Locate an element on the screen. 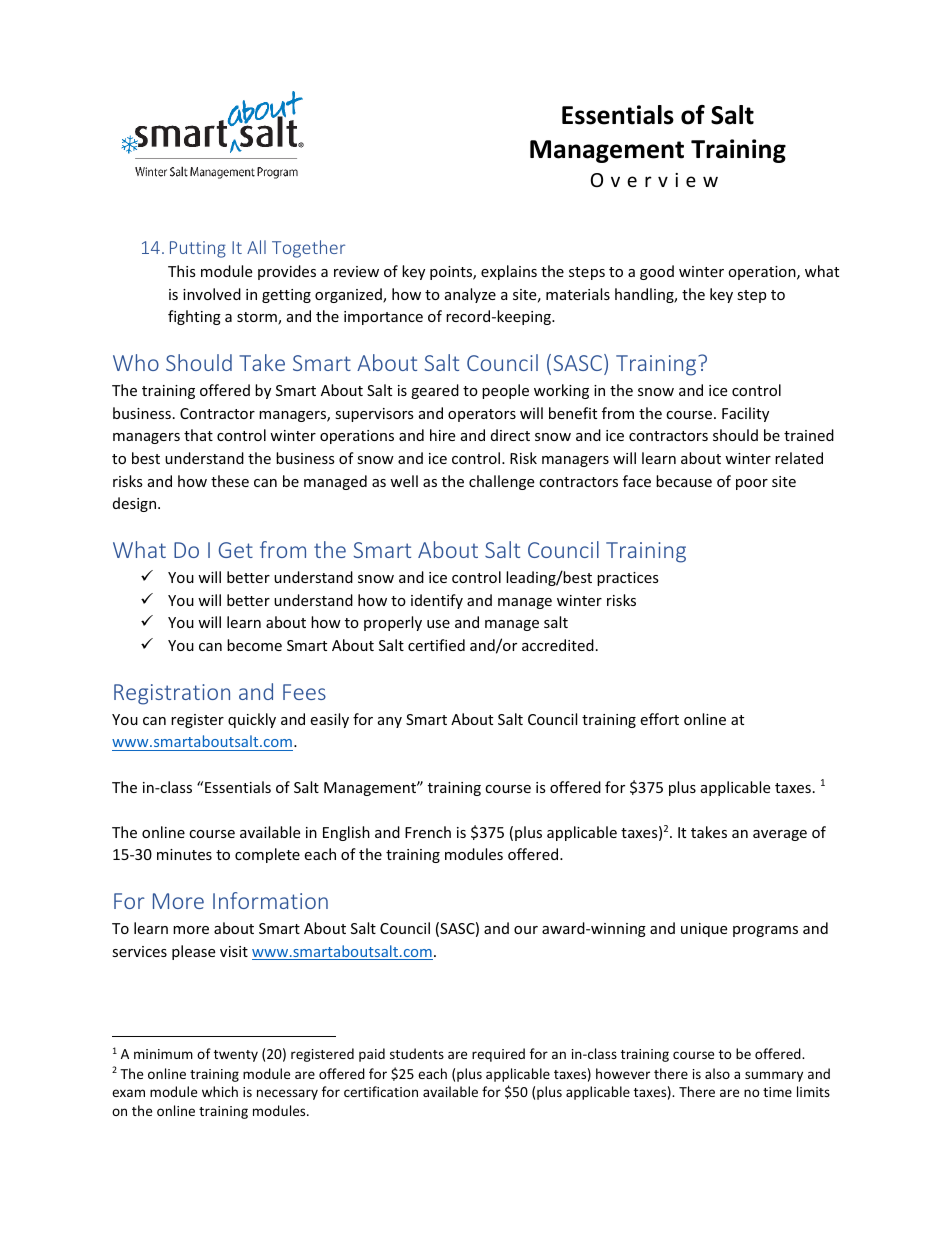  hire is located at coordinates (442, 435).
